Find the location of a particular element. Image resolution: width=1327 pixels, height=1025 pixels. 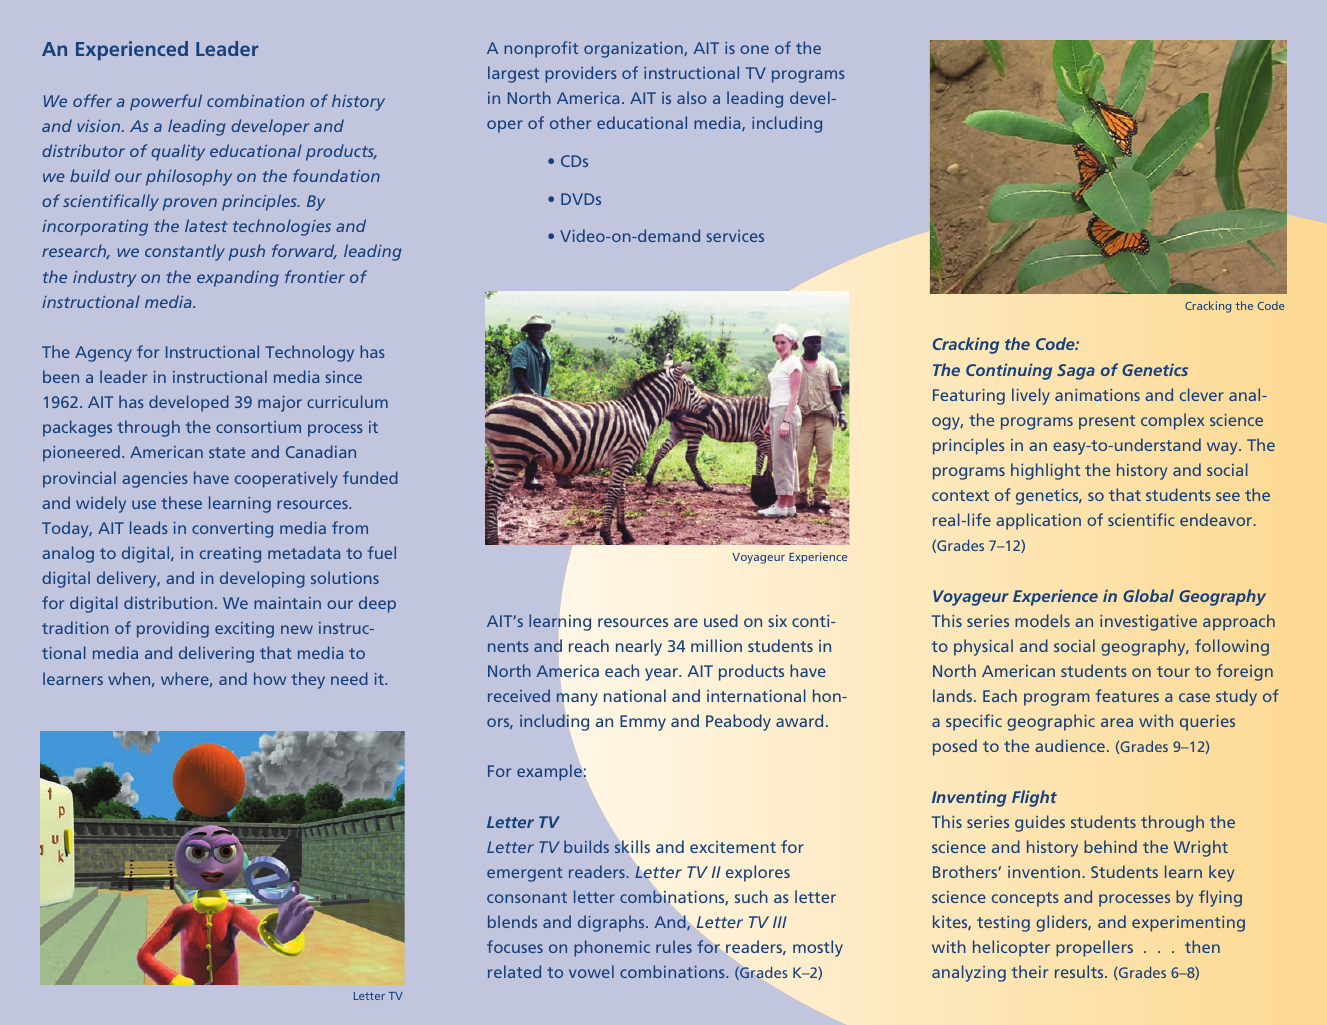

Global is located at coordinates (1148, 595).
